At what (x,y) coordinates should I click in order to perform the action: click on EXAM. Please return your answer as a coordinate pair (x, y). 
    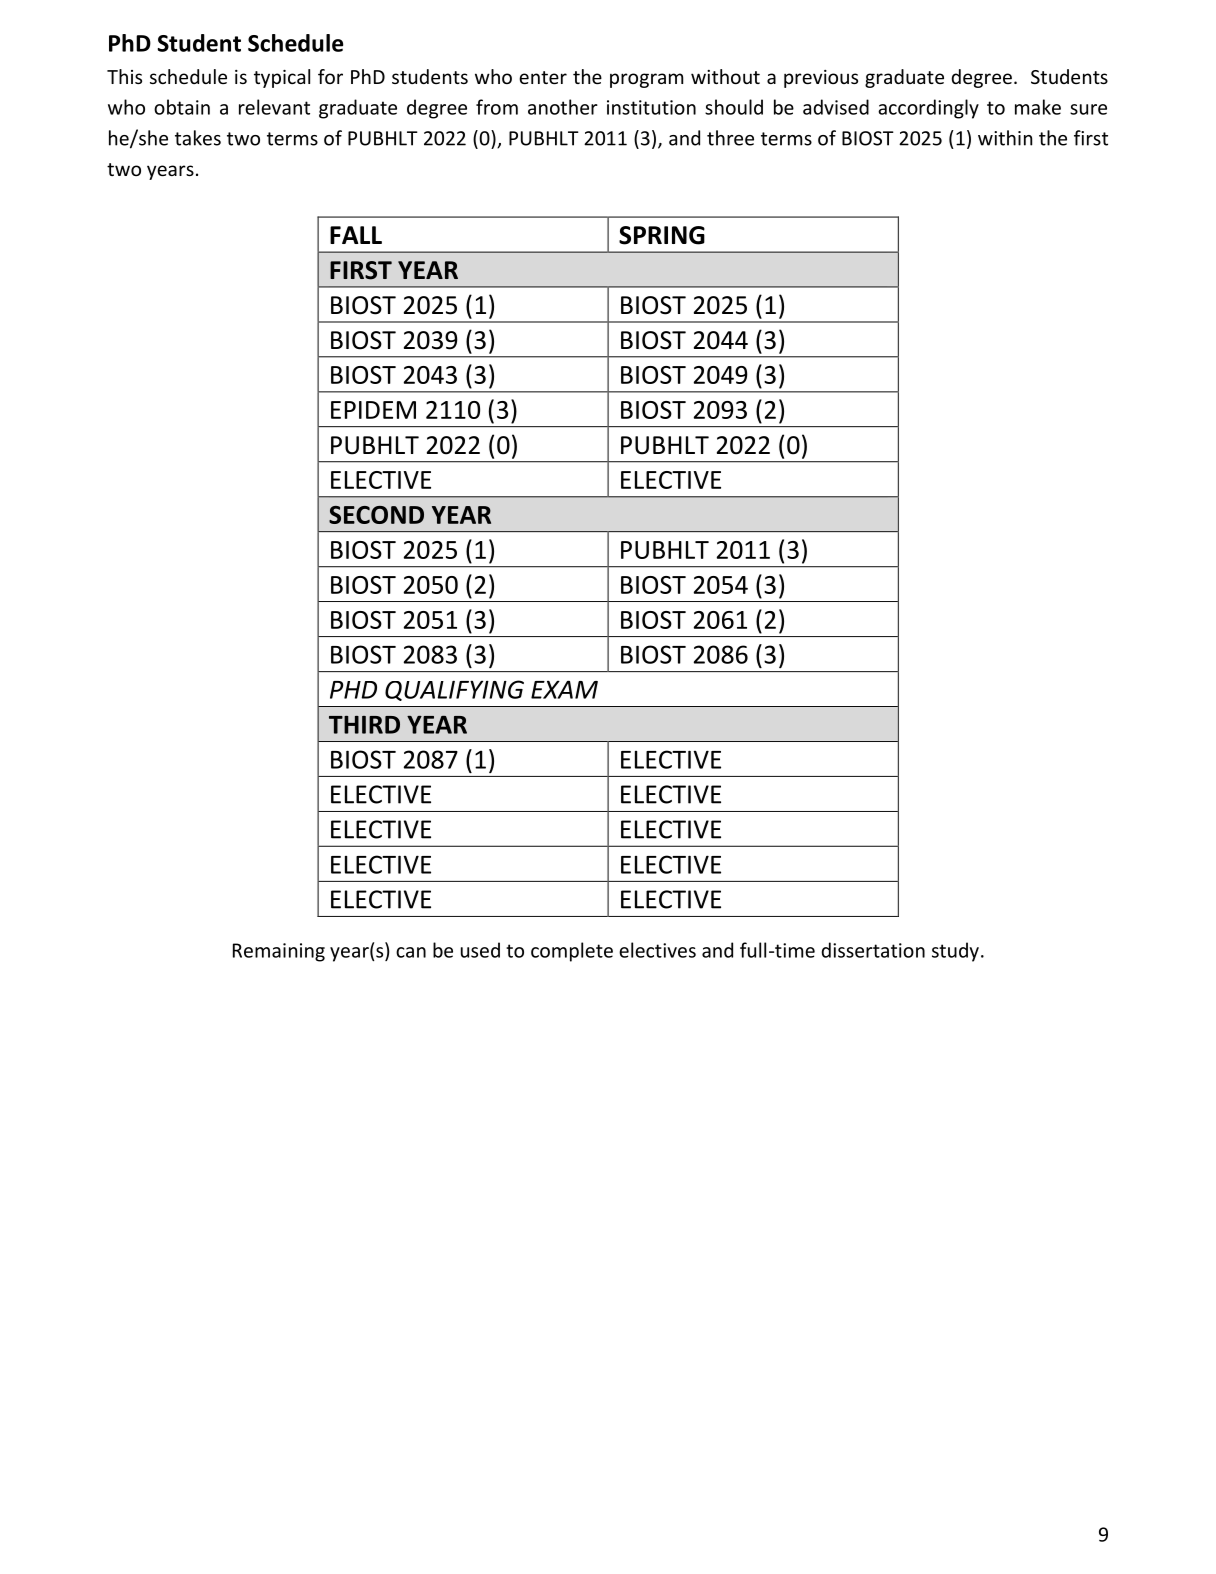
    Looking at the image, I should click on (564, 689).
